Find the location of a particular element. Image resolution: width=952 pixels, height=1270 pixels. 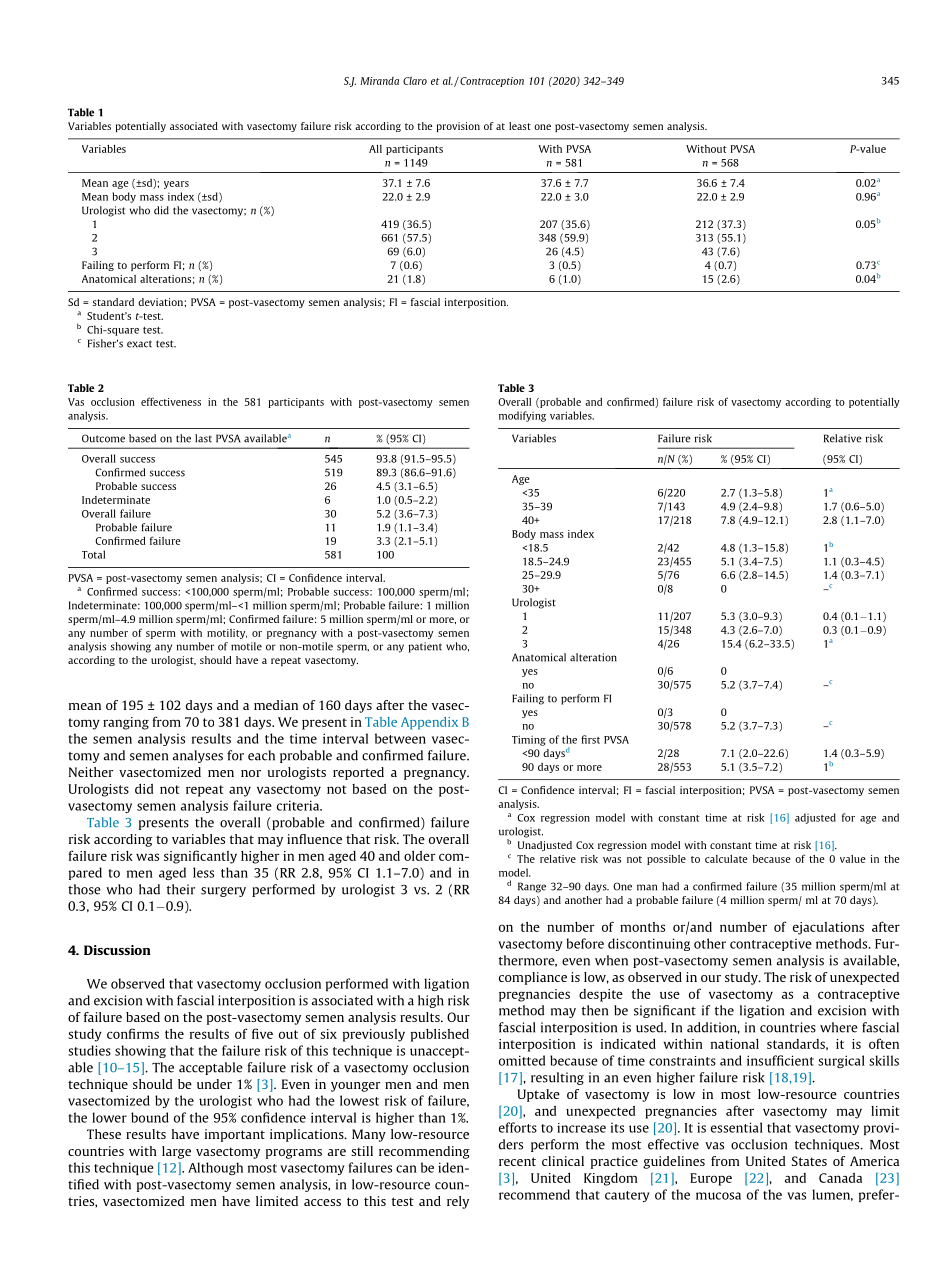

years is located at coordinates (176, 185).
